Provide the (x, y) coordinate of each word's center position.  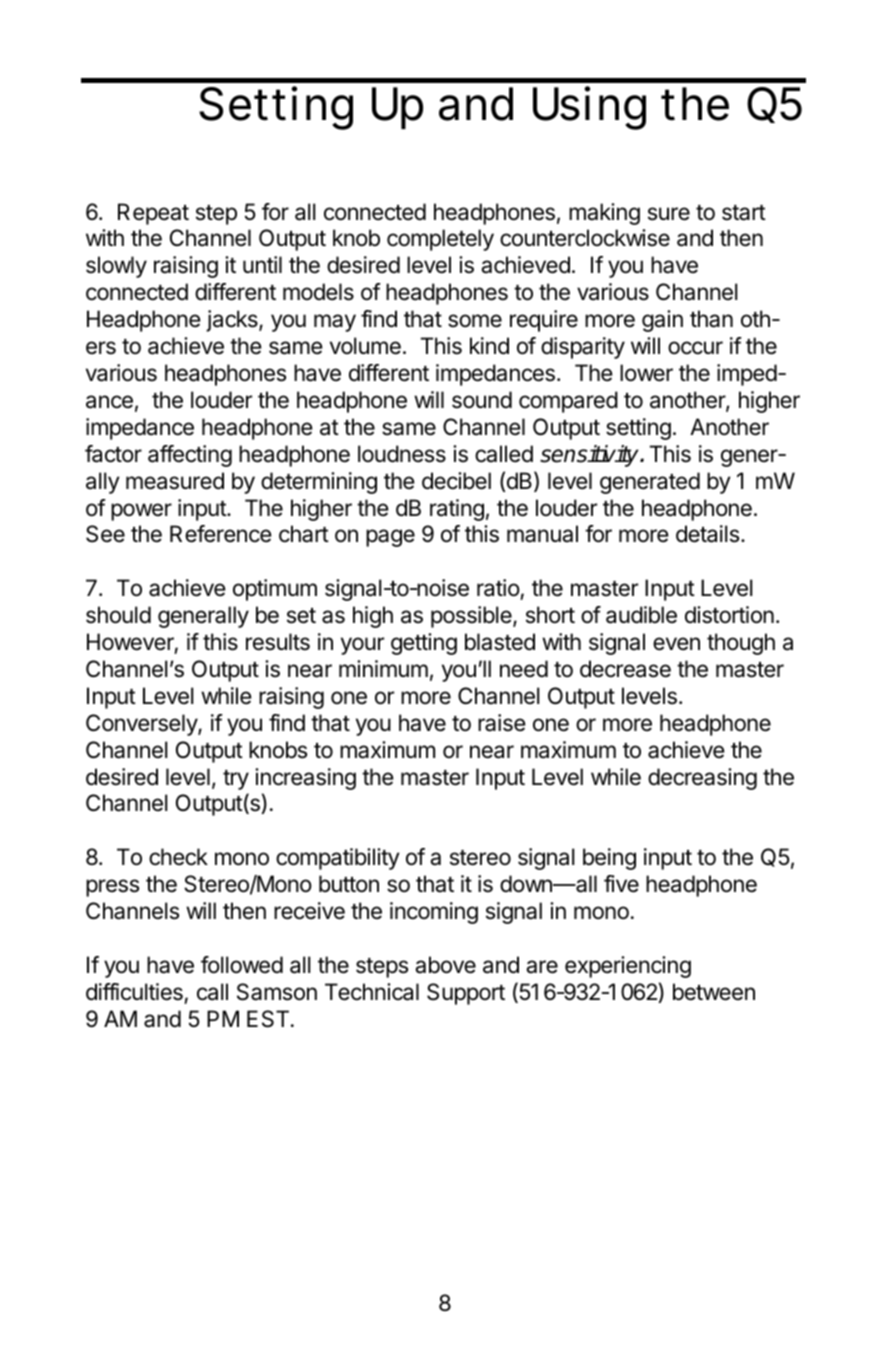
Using (589, 108)
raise (502, 723)
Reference (221, 534)
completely (440, 240)
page (390, 538)
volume (365, 346)
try (236, 780)
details (709, 534)
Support (466, 994)
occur (695, 348)
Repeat (153, 214)
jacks (233, 321)
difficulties (134, 992)
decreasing (702, 779)
